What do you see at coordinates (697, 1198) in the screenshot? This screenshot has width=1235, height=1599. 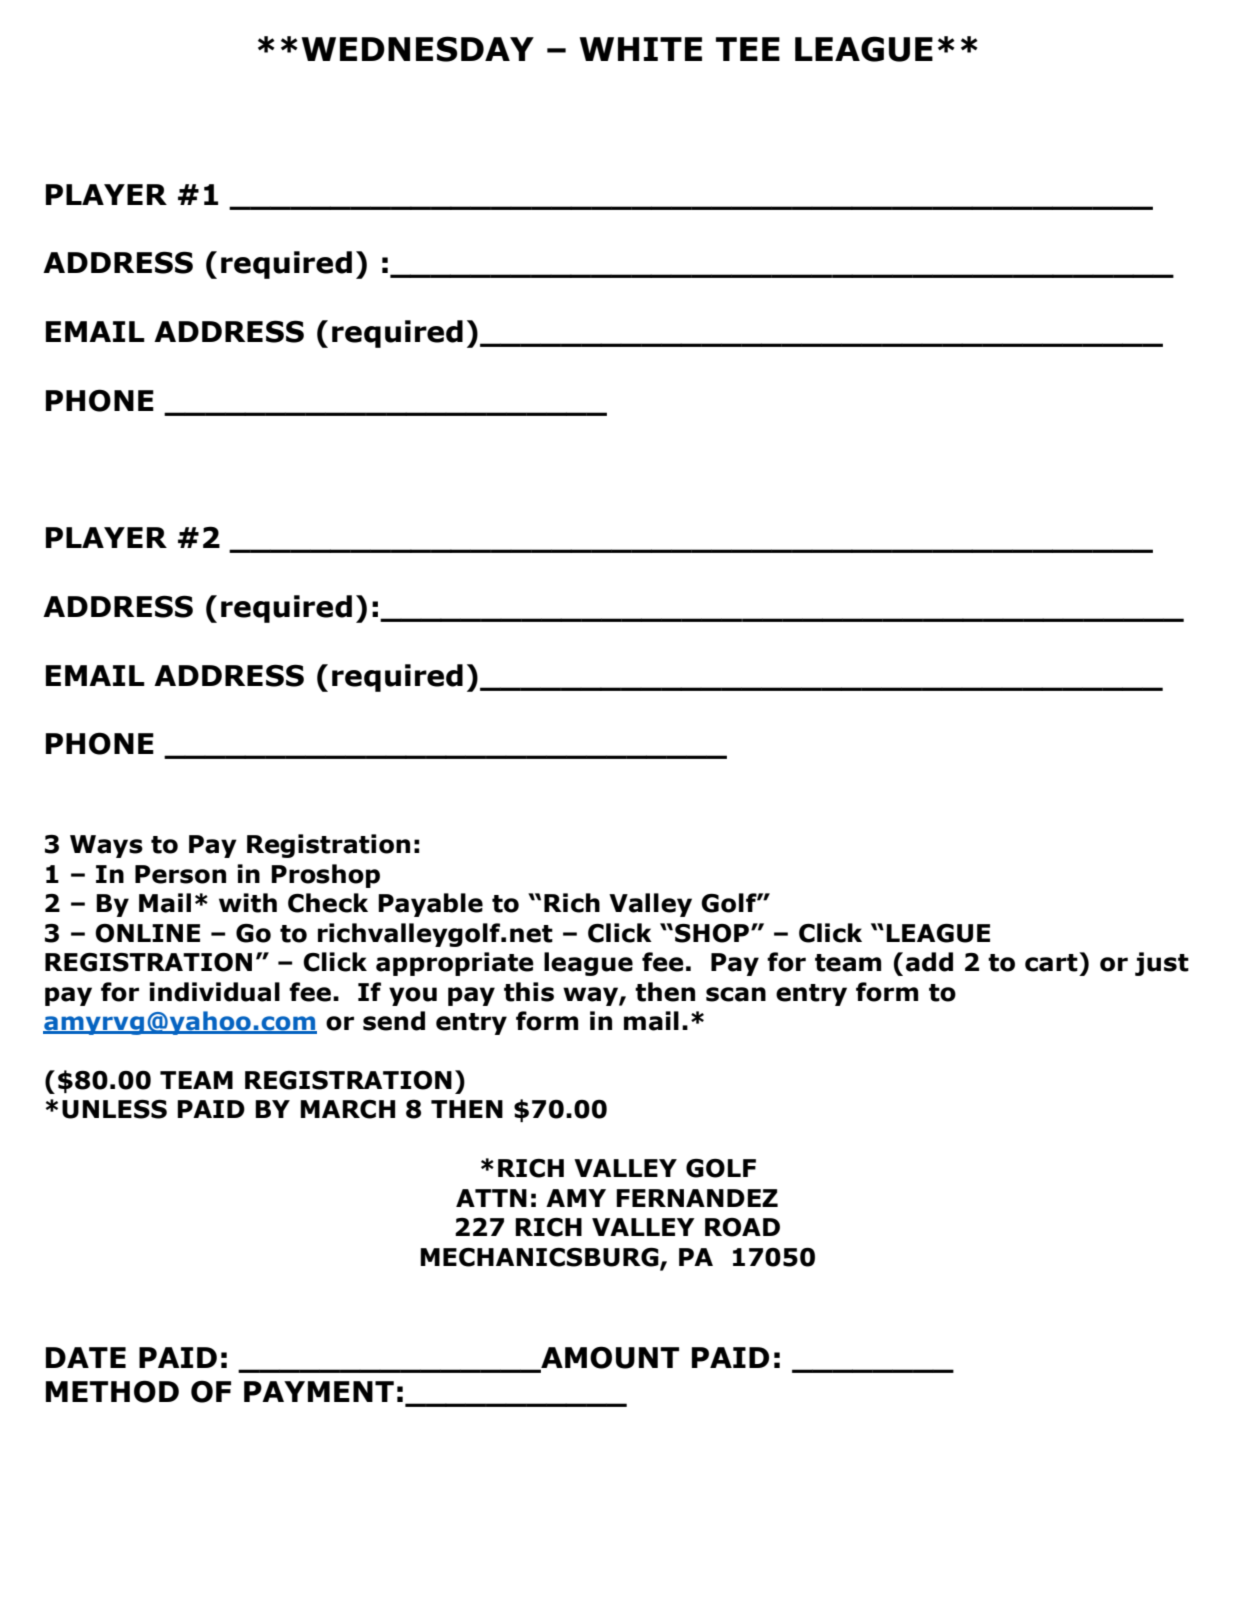 I see `FERNANDEZ` at bounding box center [697, 1198].
